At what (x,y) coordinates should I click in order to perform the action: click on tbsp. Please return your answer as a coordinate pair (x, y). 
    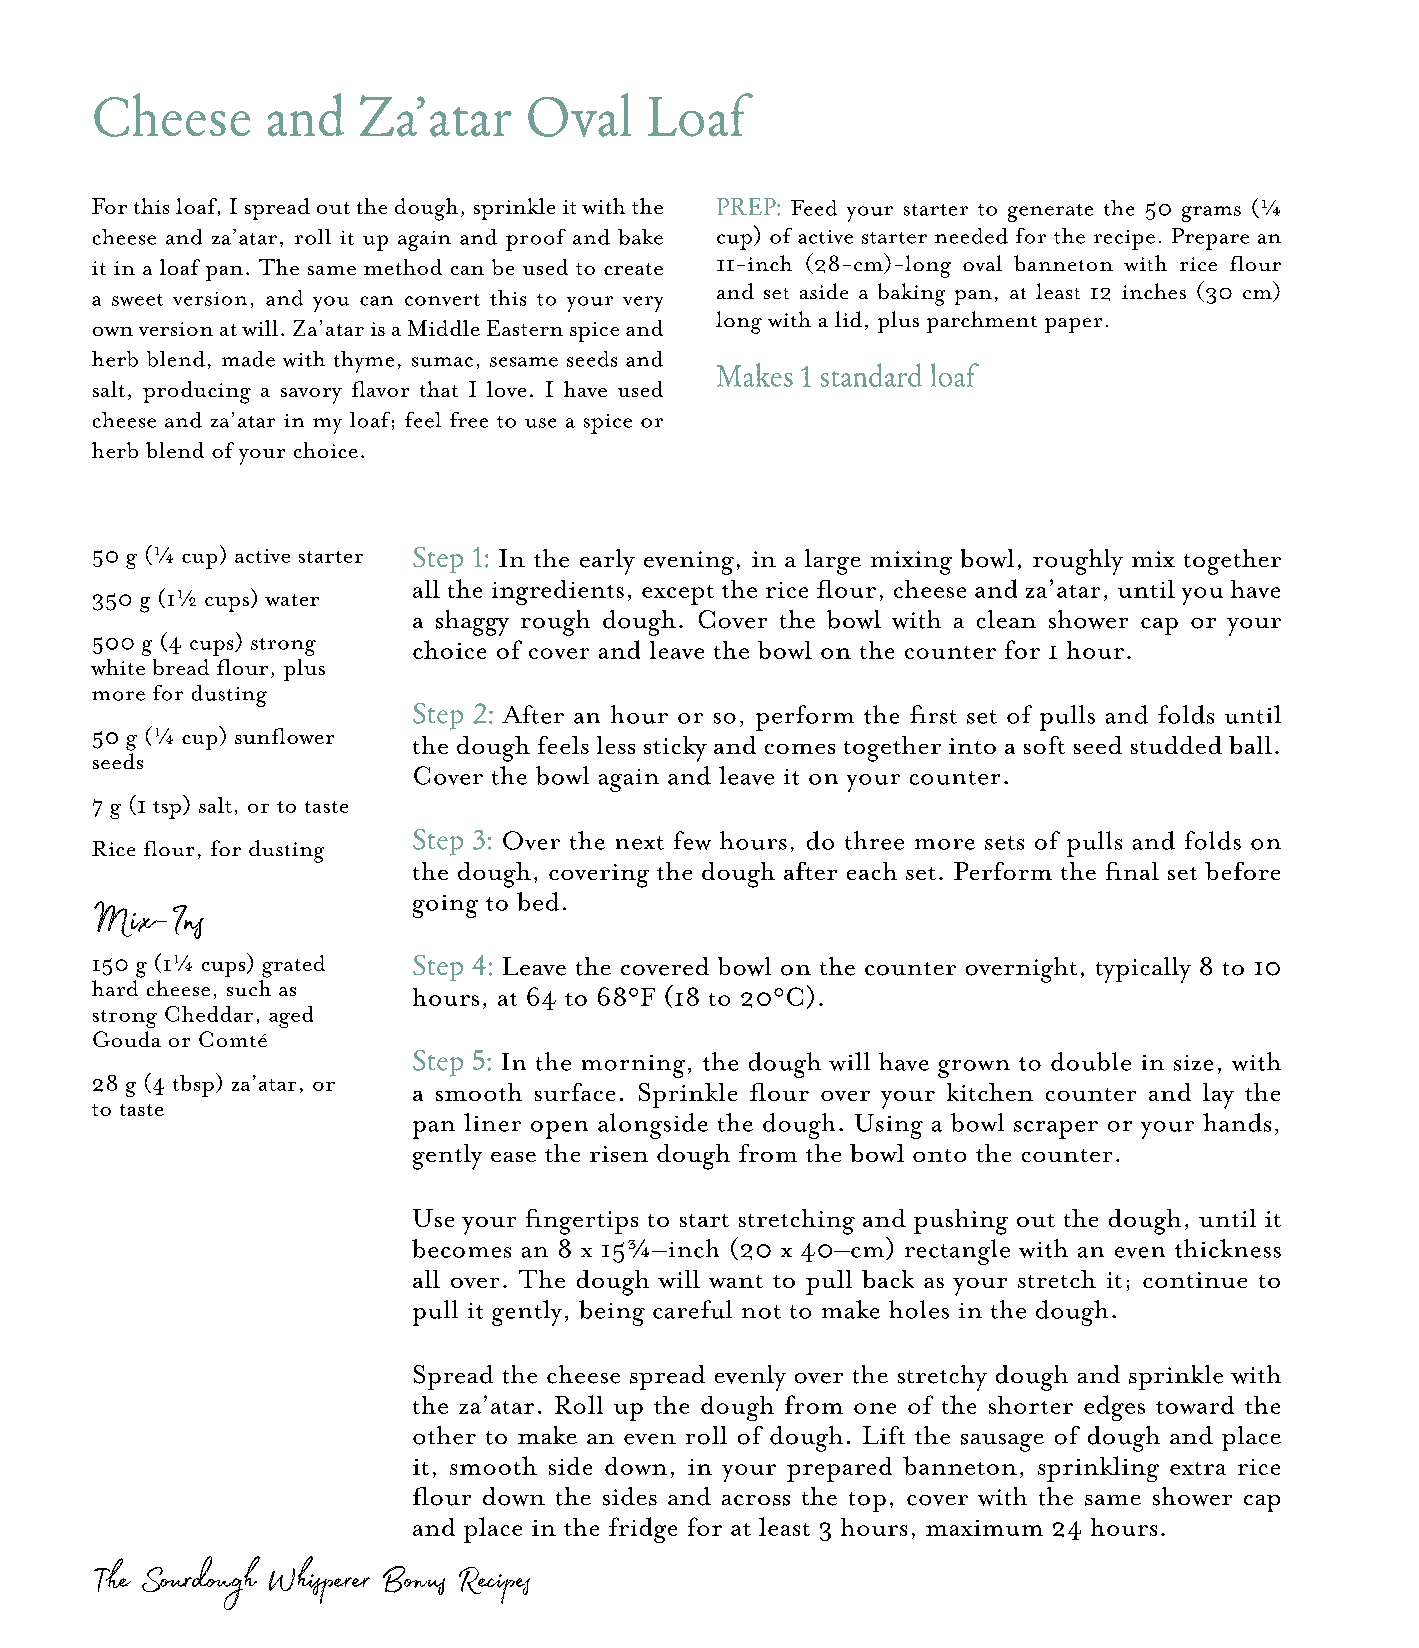
    Looking at the image, I should click on (193, 1086).
